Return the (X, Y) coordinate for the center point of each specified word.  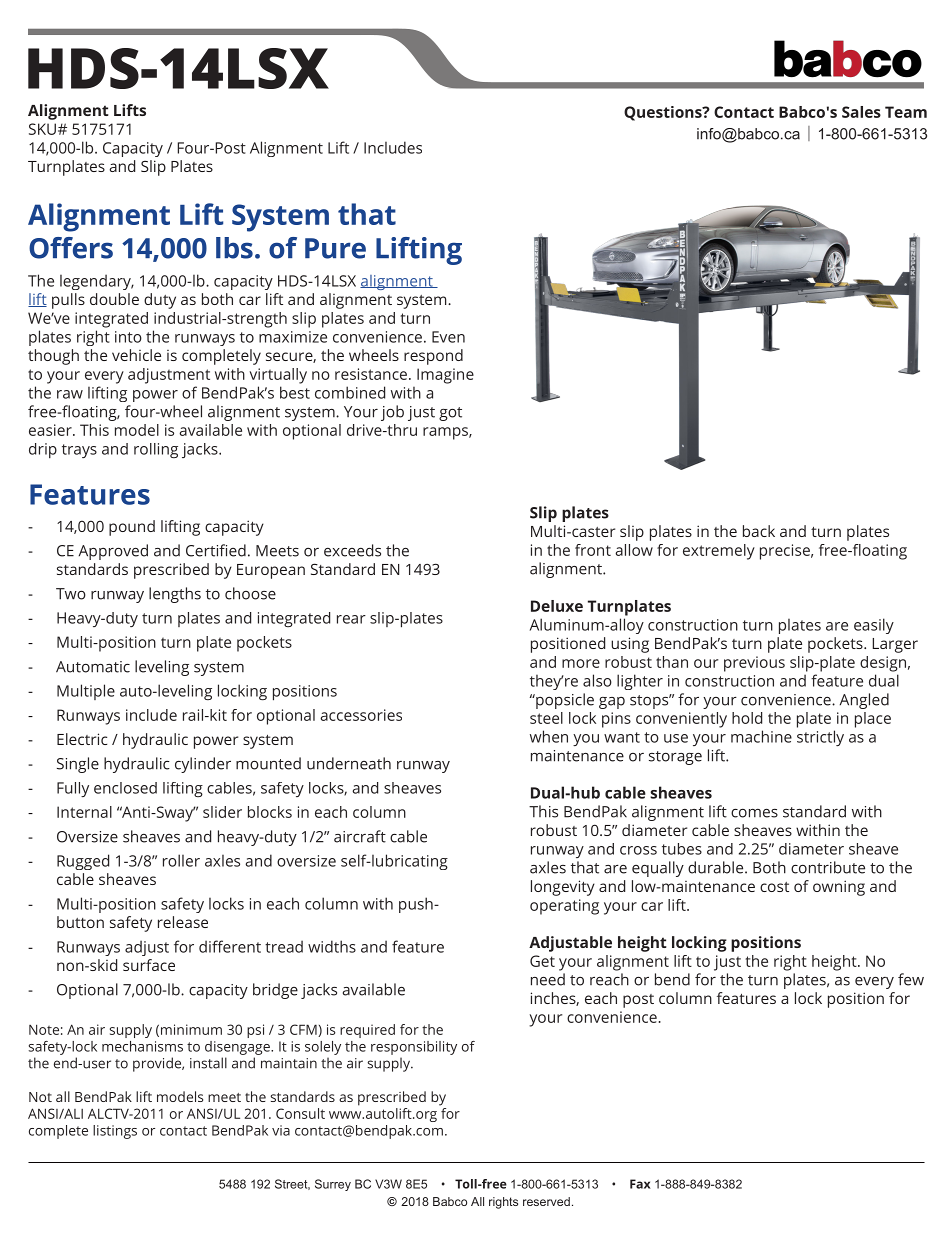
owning (839, 888)
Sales (861, 112)
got (450, 414)
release (183, 922)
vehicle (136, 355)
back (759, 531)
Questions (664, 113)
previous (754, 664)
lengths (175, 595)
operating (564, 907)
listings (115, 1132)
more (581, 663)
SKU (42, 129)
